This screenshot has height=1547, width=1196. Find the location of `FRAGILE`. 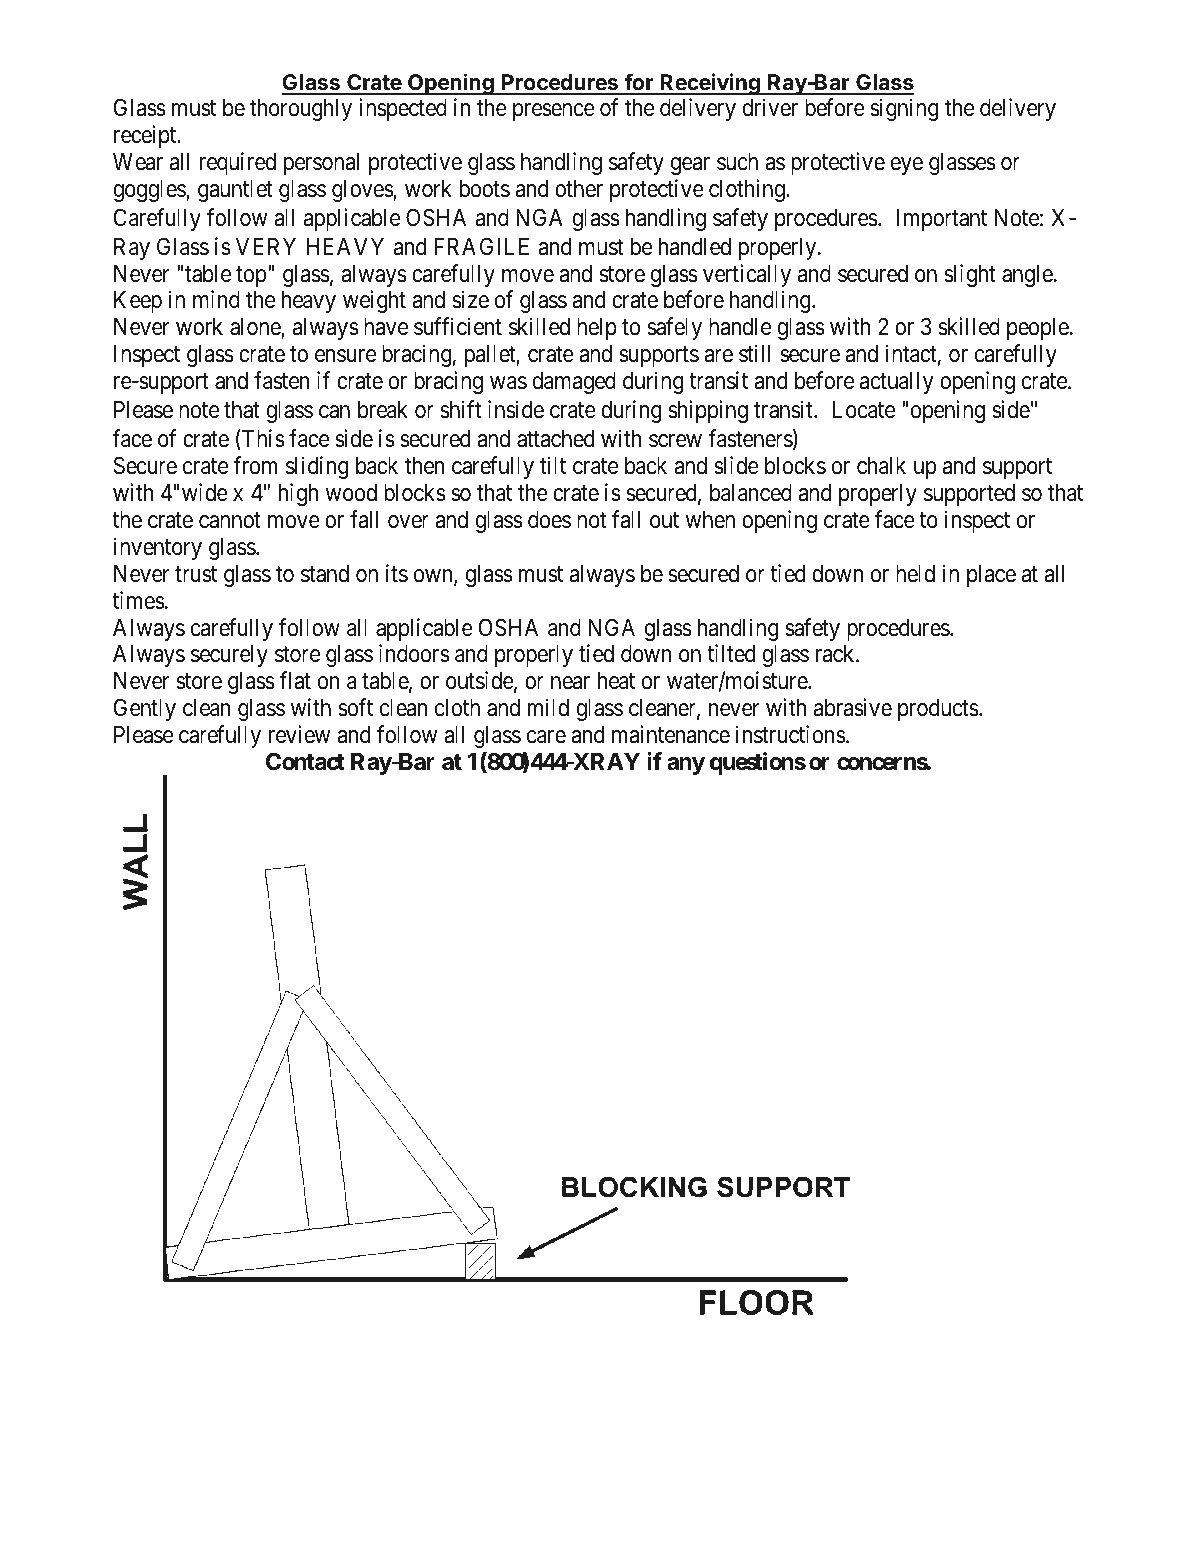

FRAGILE is located at coordinates (482, 246).
